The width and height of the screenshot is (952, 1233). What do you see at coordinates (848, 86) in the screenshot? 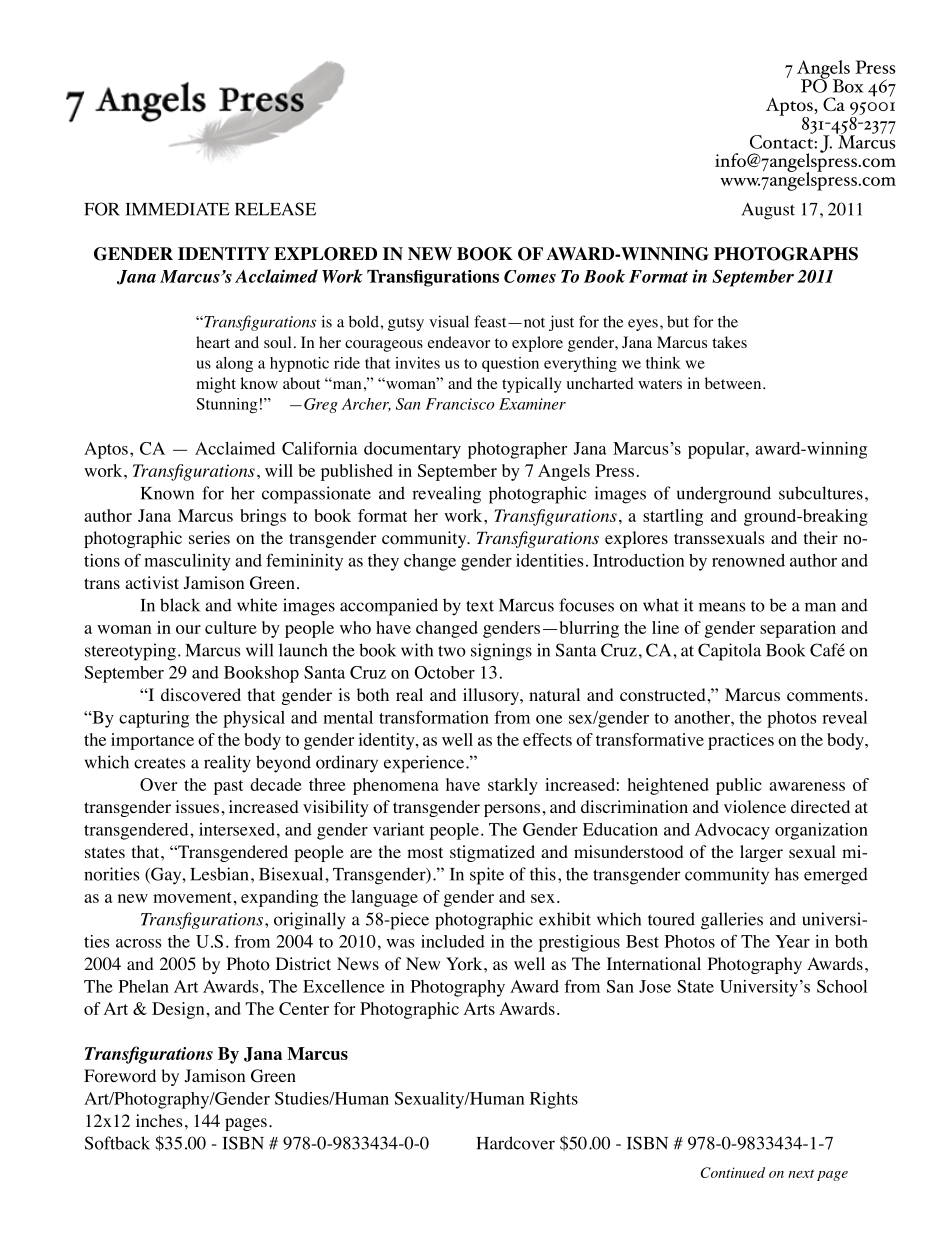
I see `Box` at bounding box center [848, 86].
